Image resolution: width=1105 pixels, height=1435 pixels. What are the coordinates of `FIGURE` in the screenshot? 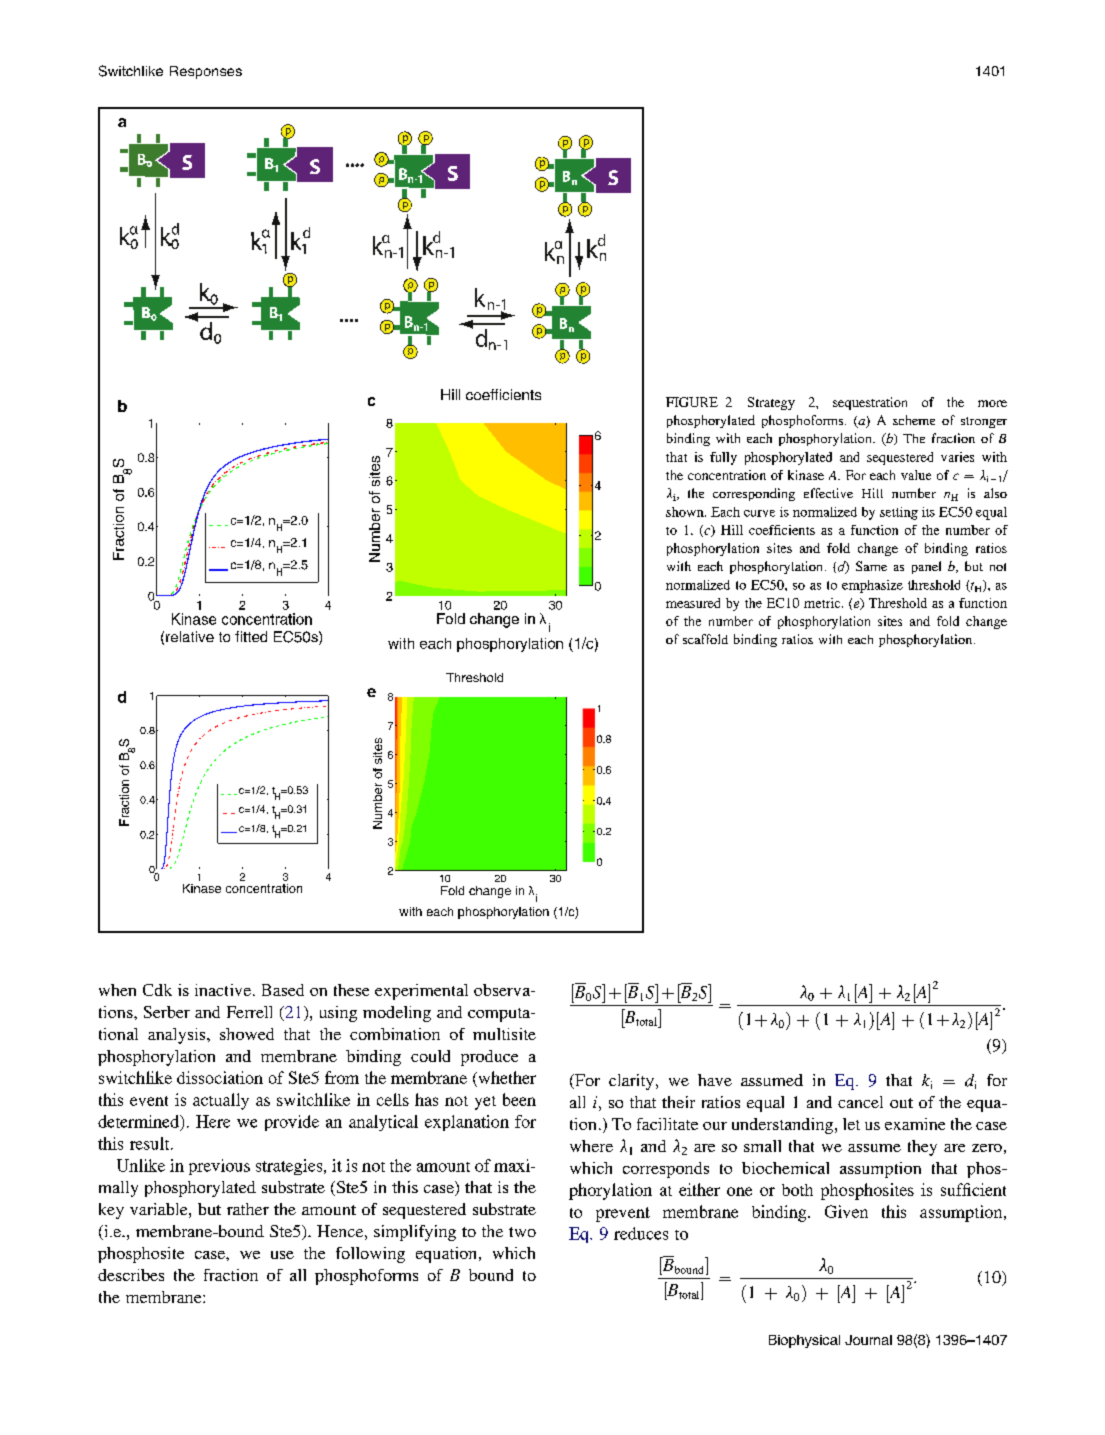 It's located at (692, 402).
